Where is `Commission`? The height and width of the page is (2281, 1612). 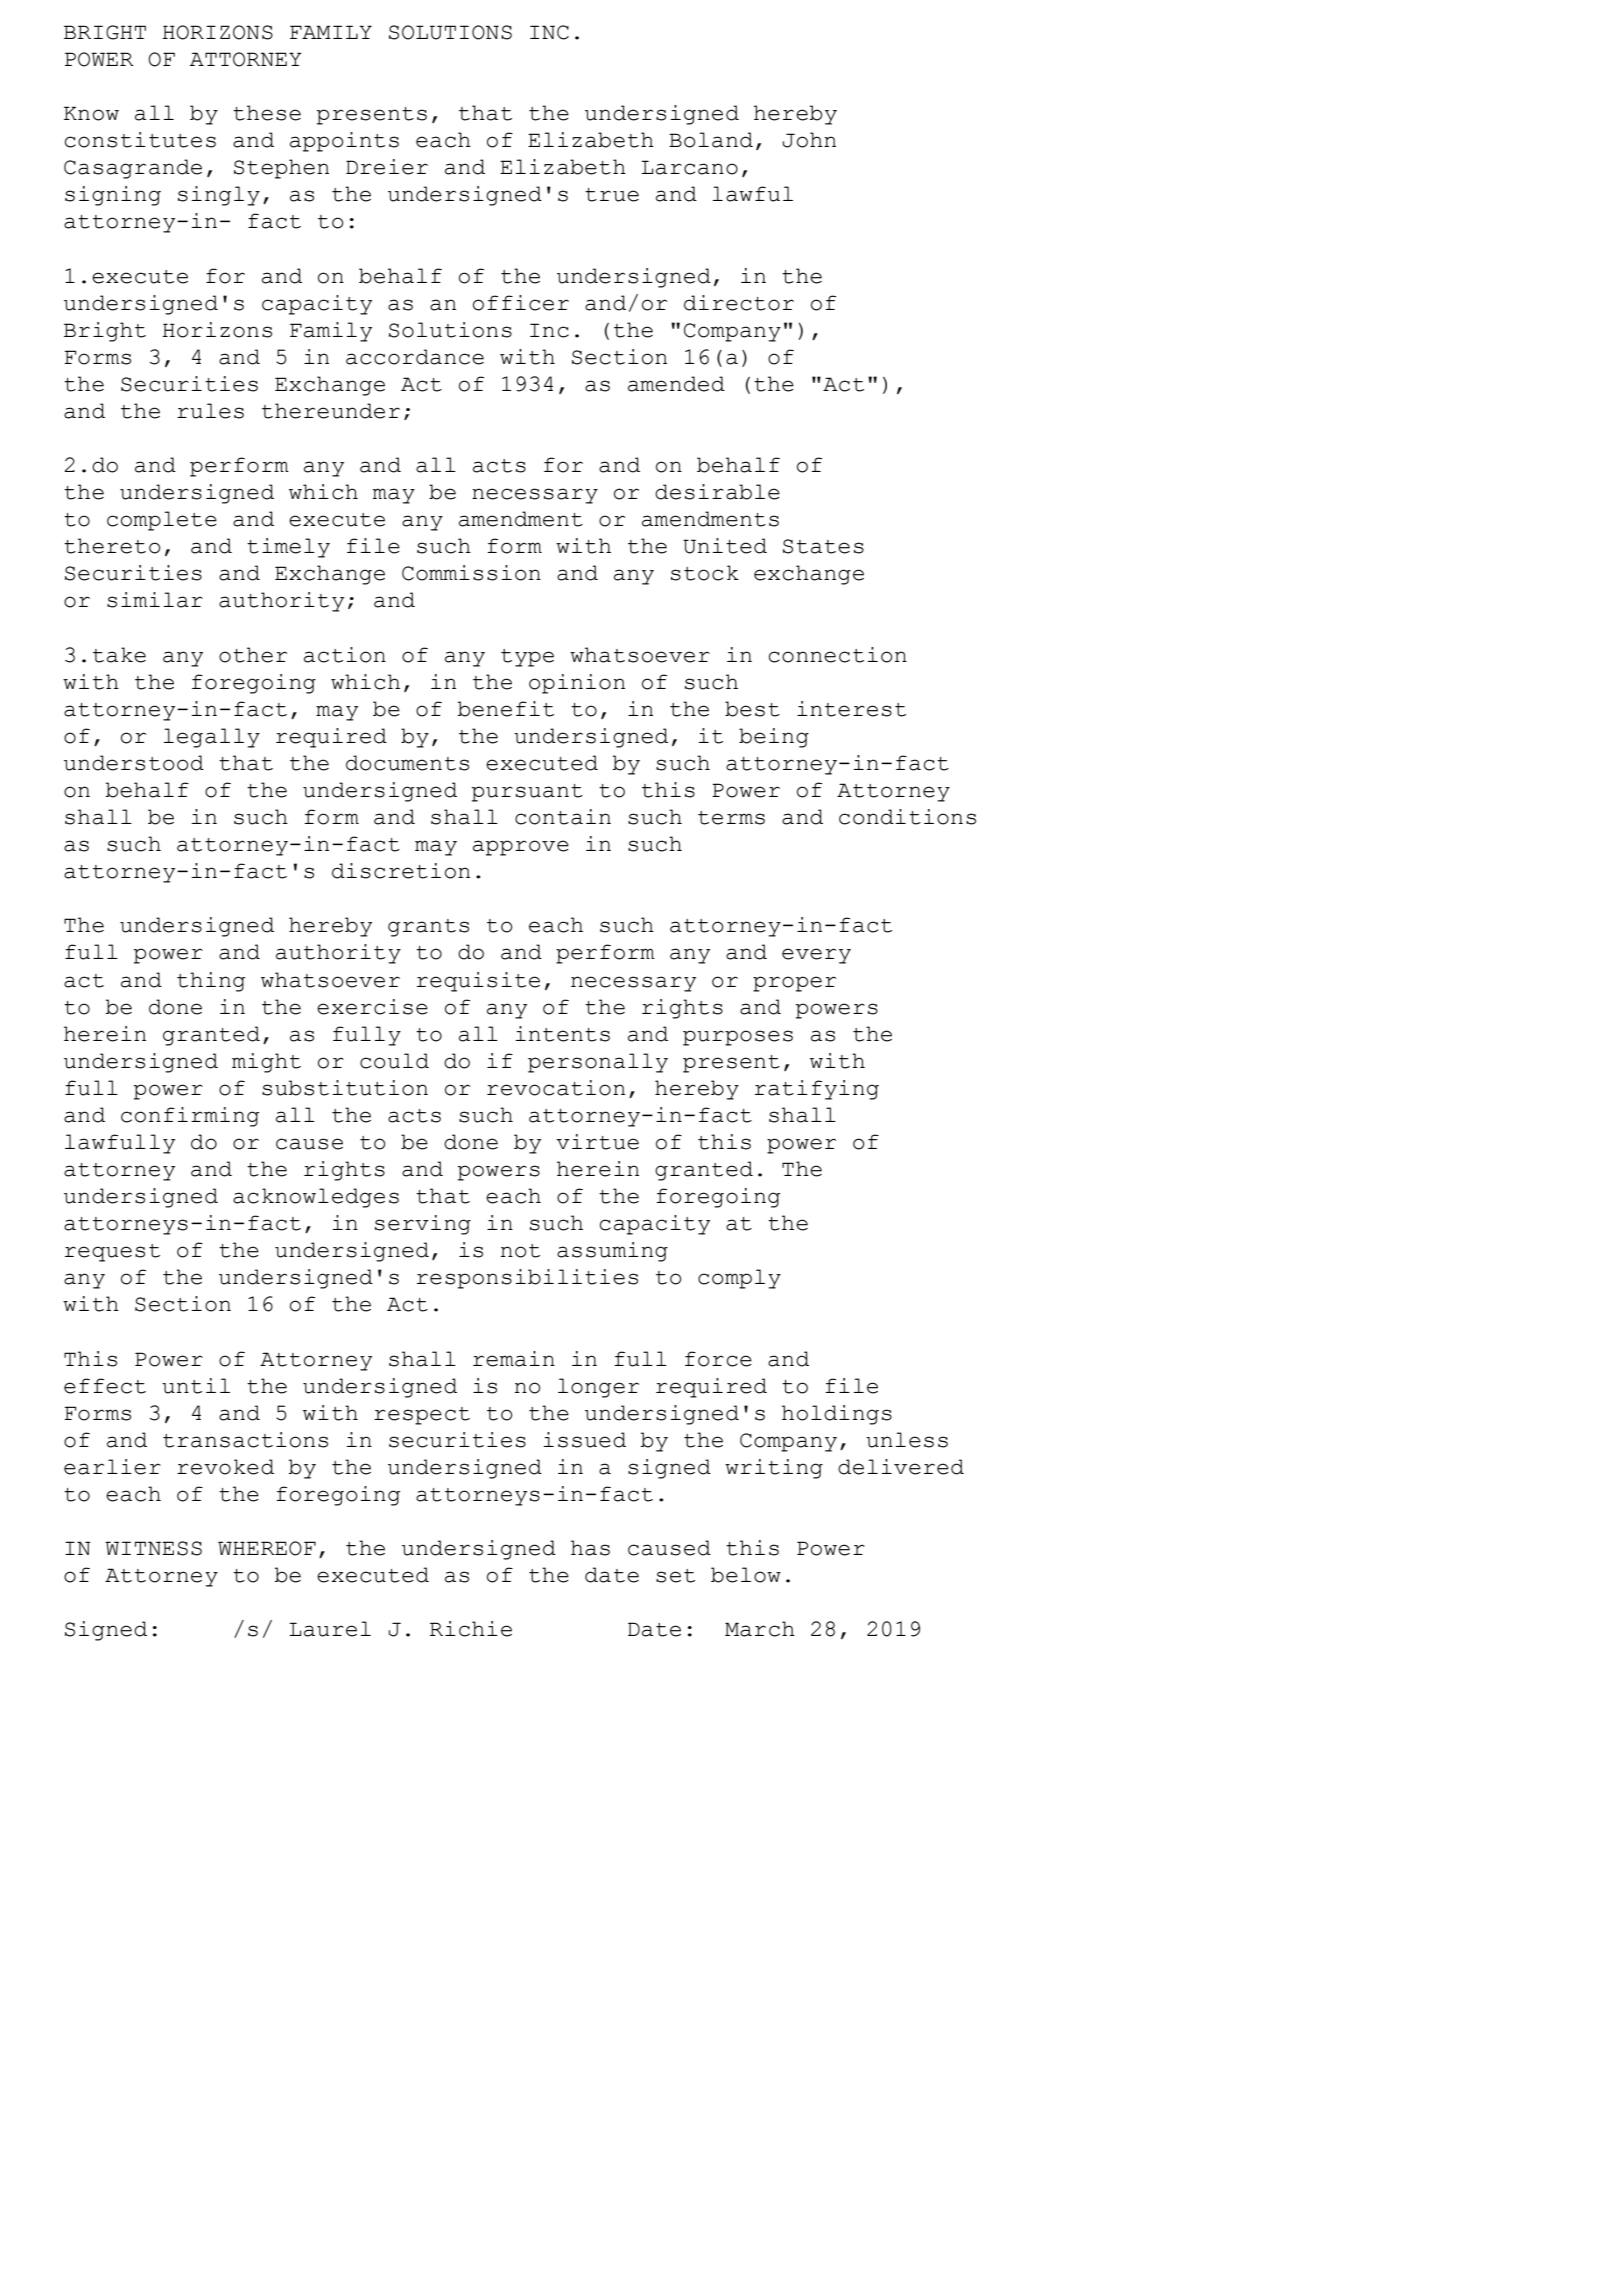 Commission is located at coordinates (471, 573).
